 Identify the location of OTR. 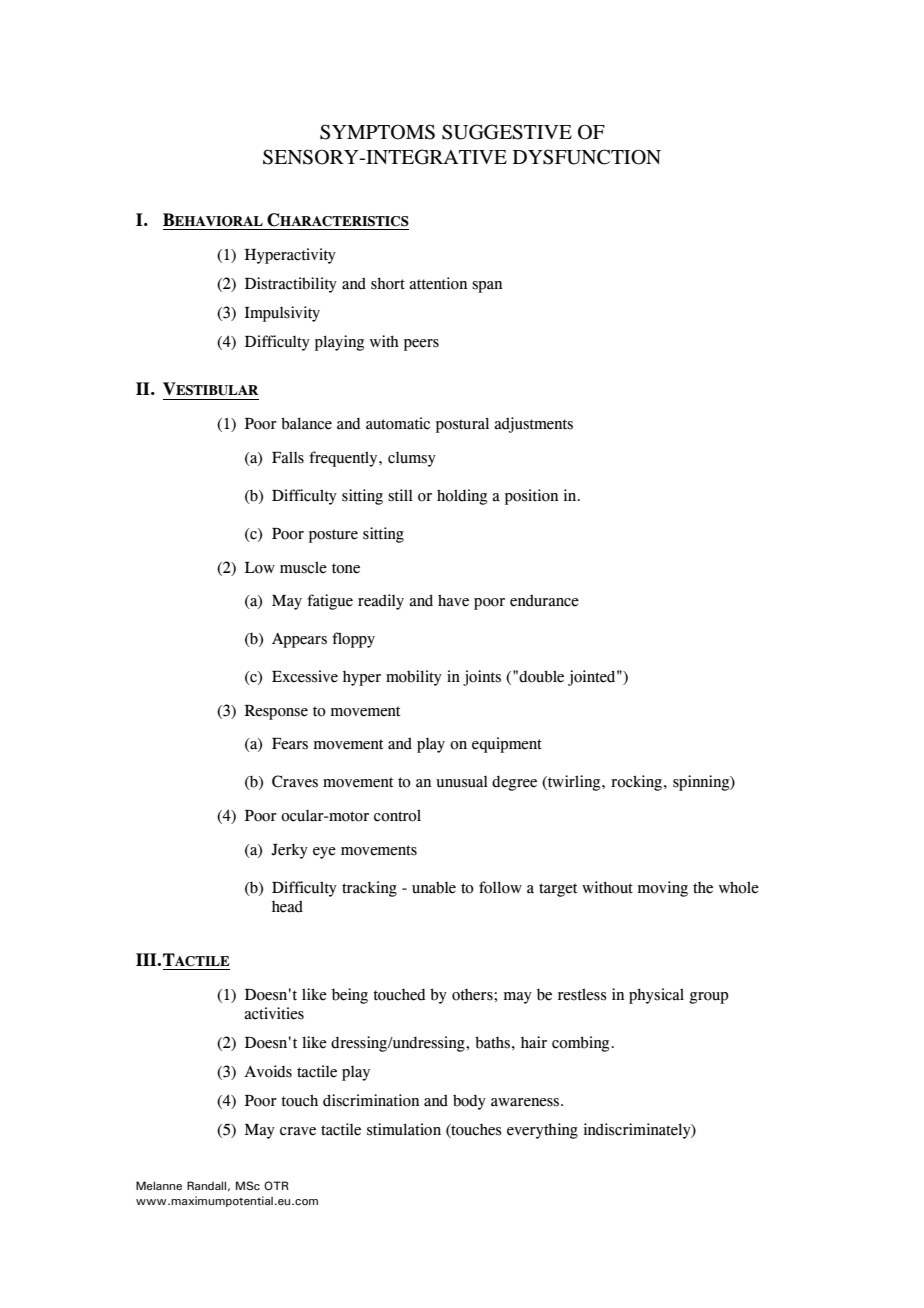
(276, 1185).
